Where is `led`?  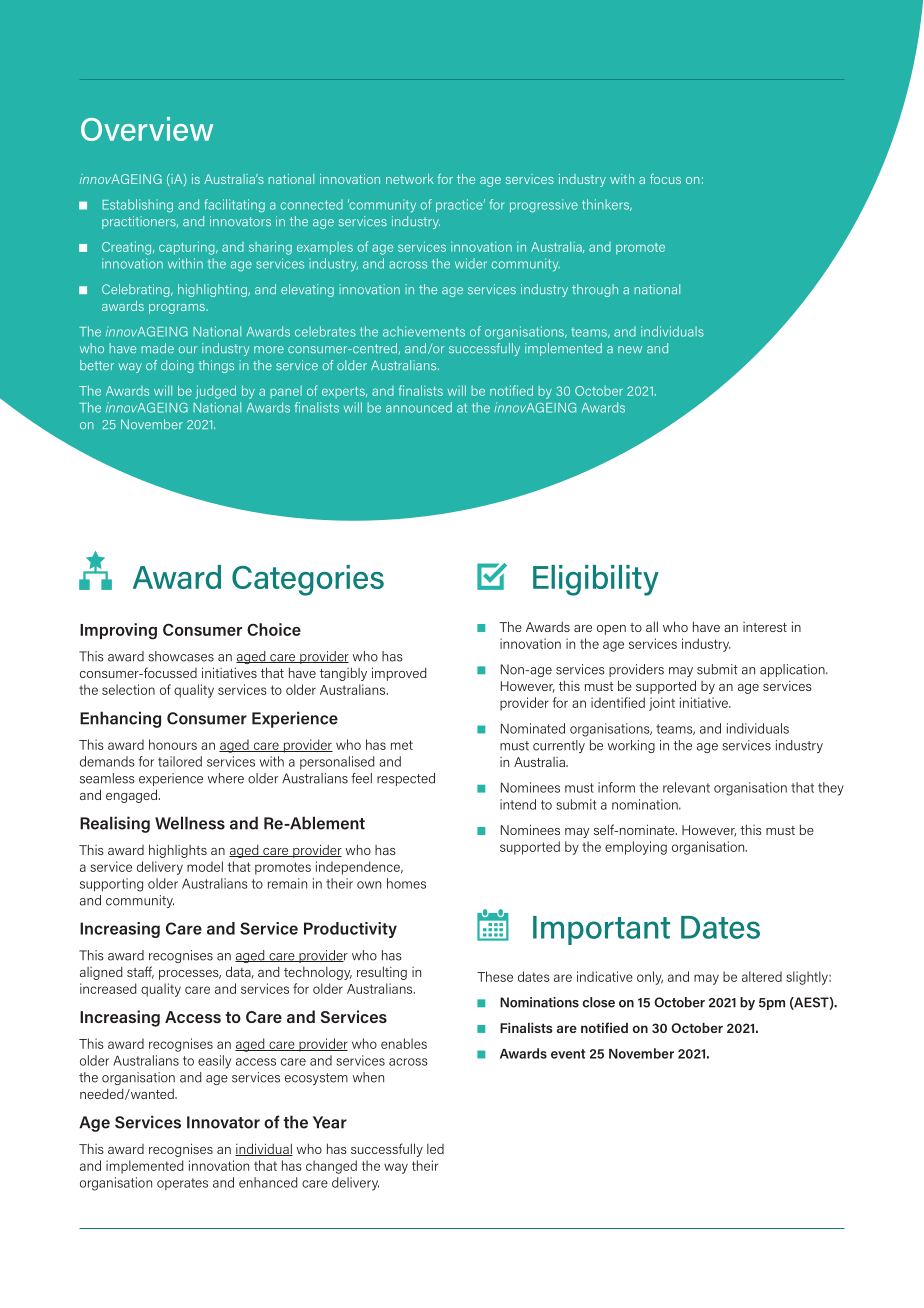 led is located at coordinates (435, 1149).
